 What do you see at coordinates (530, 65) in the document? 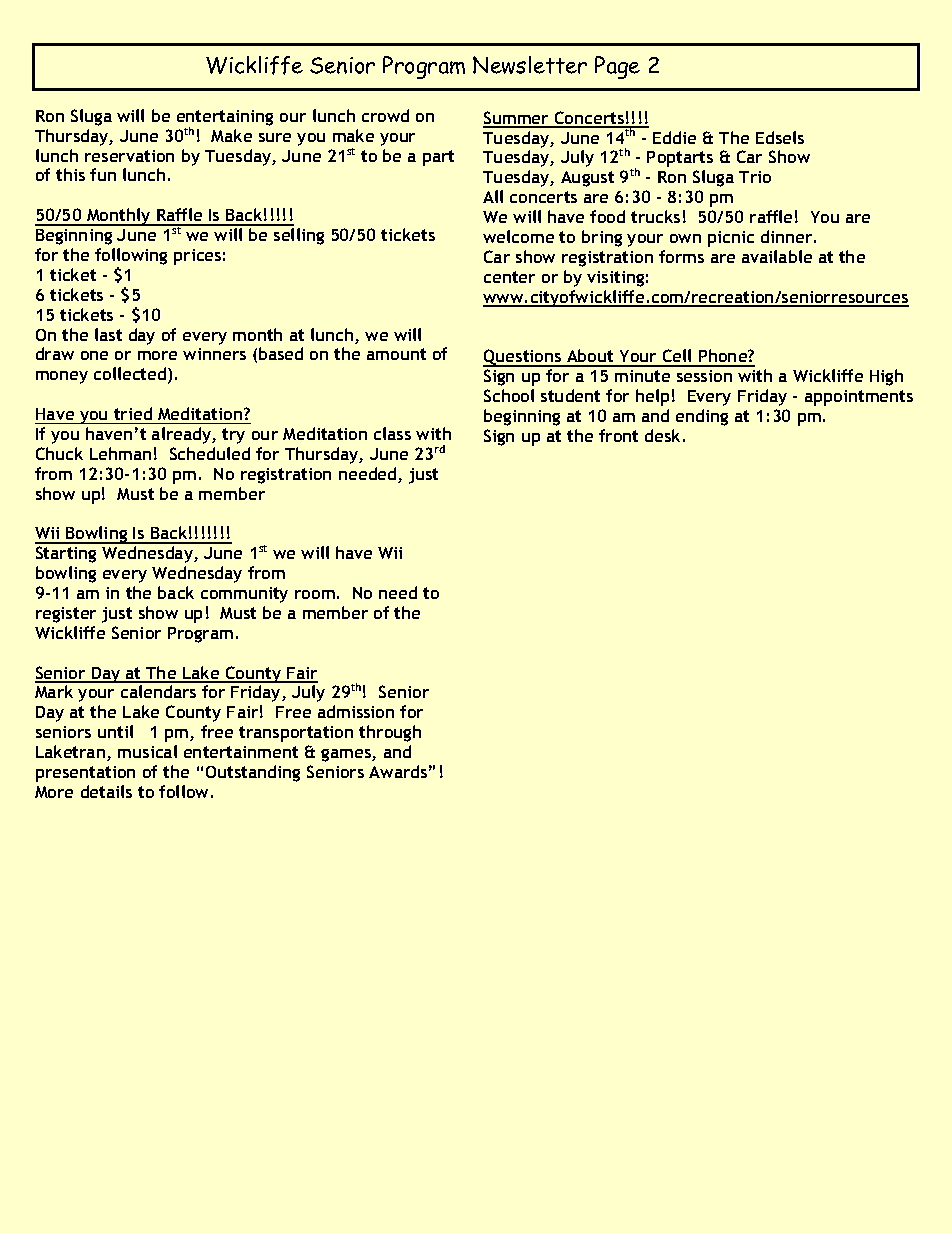
I see `Newsletter` at bounding box center [530, 65].
